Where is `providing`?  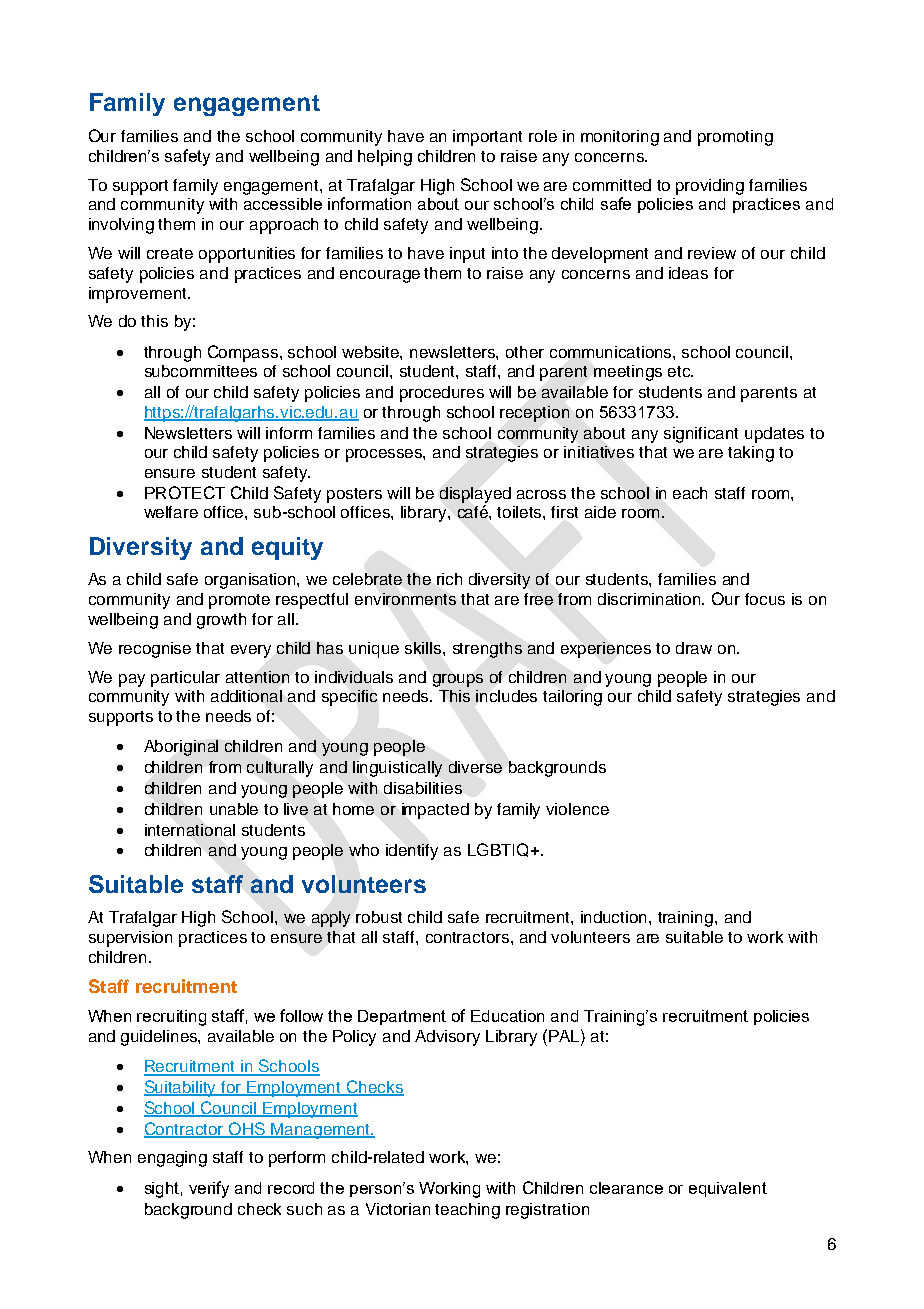
providing is located at coordinates (710, 187).
